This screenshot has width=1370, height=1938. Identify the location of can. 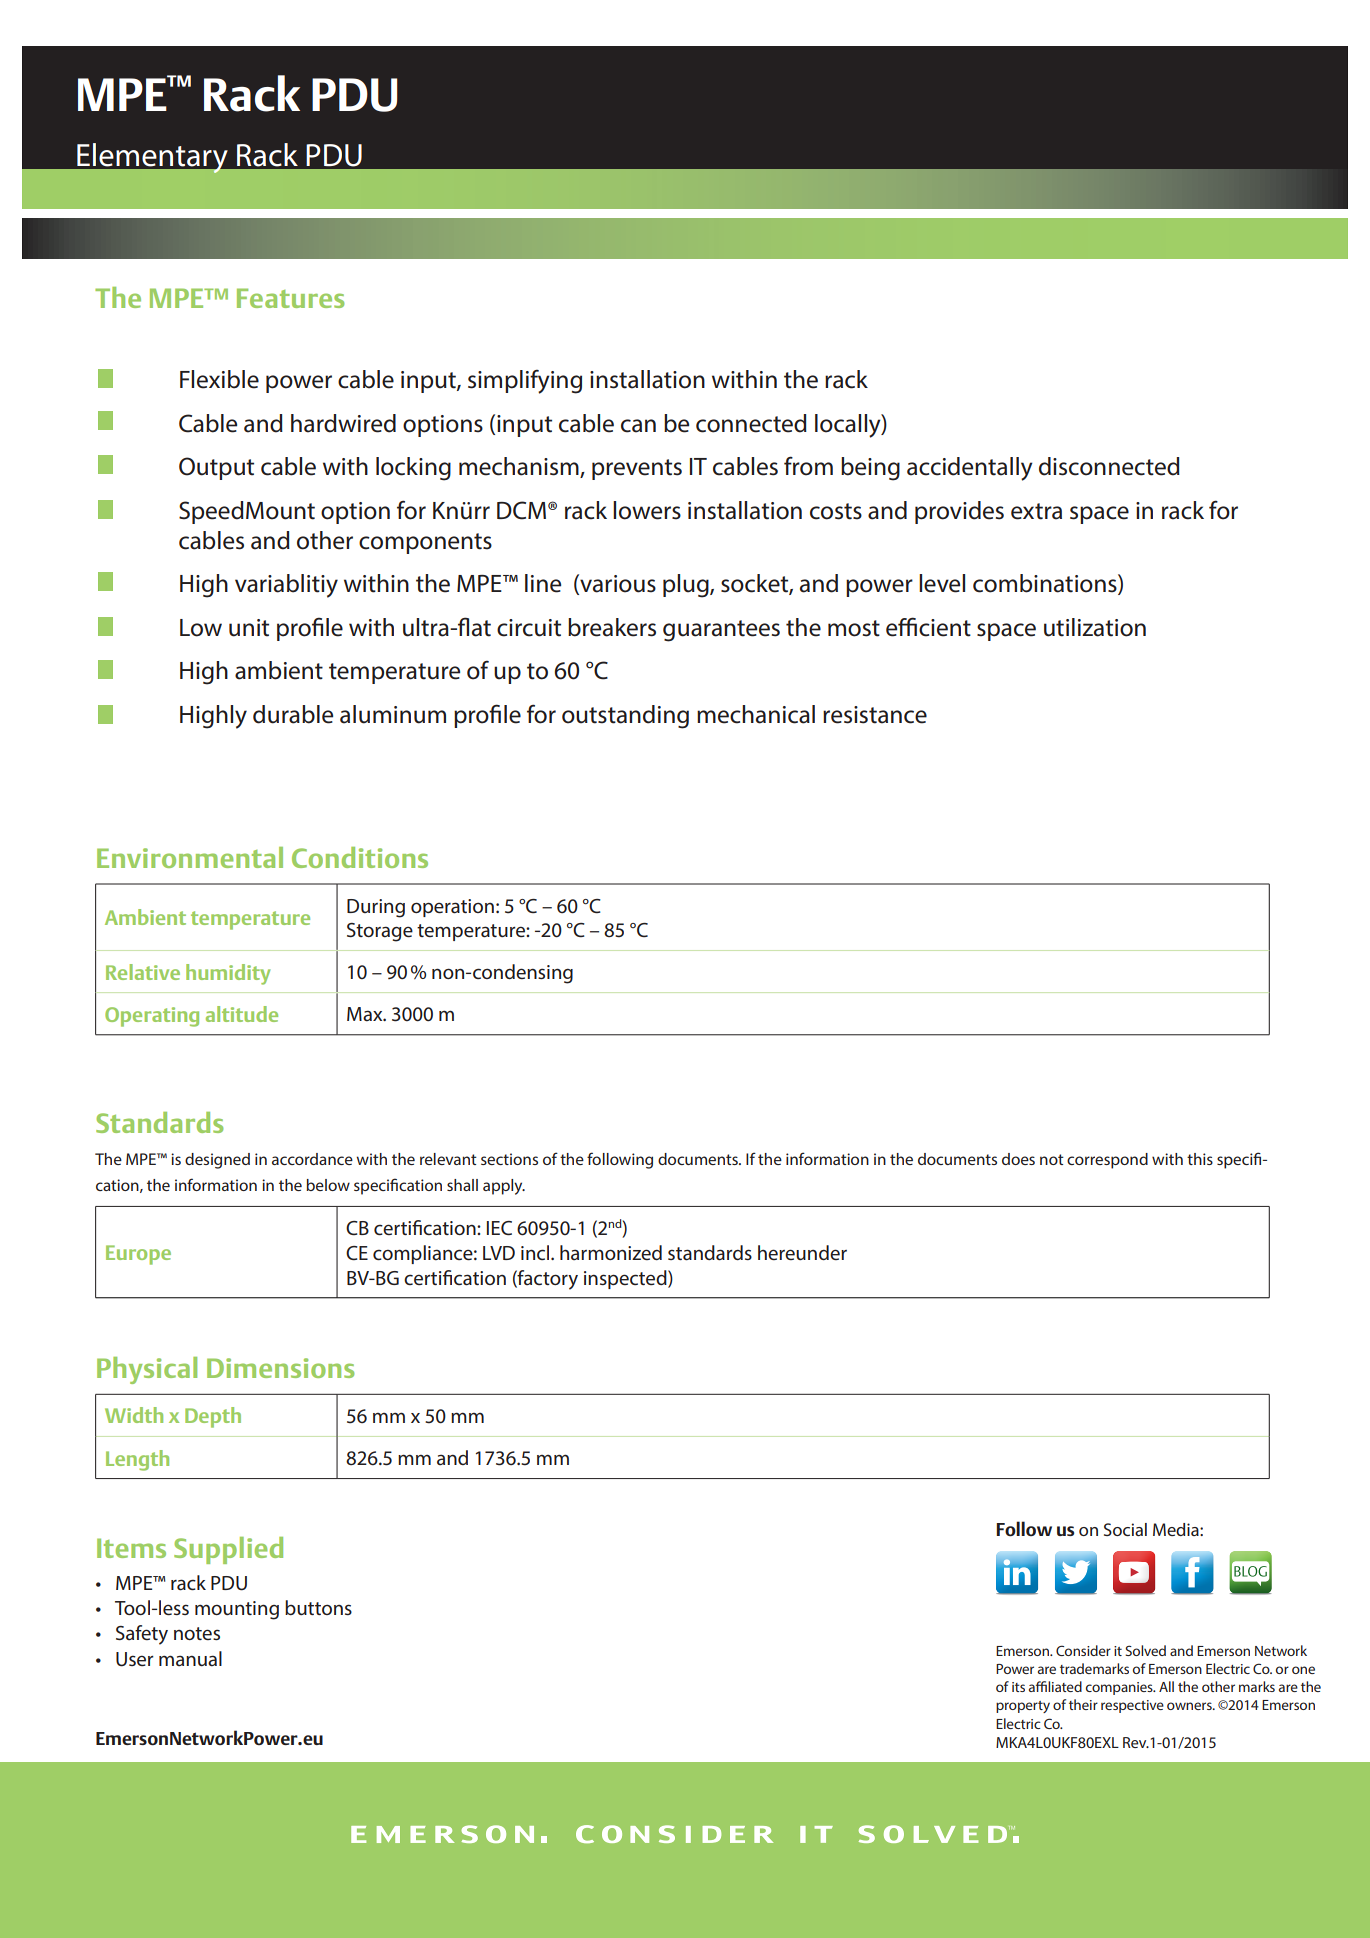
(638, 426).
